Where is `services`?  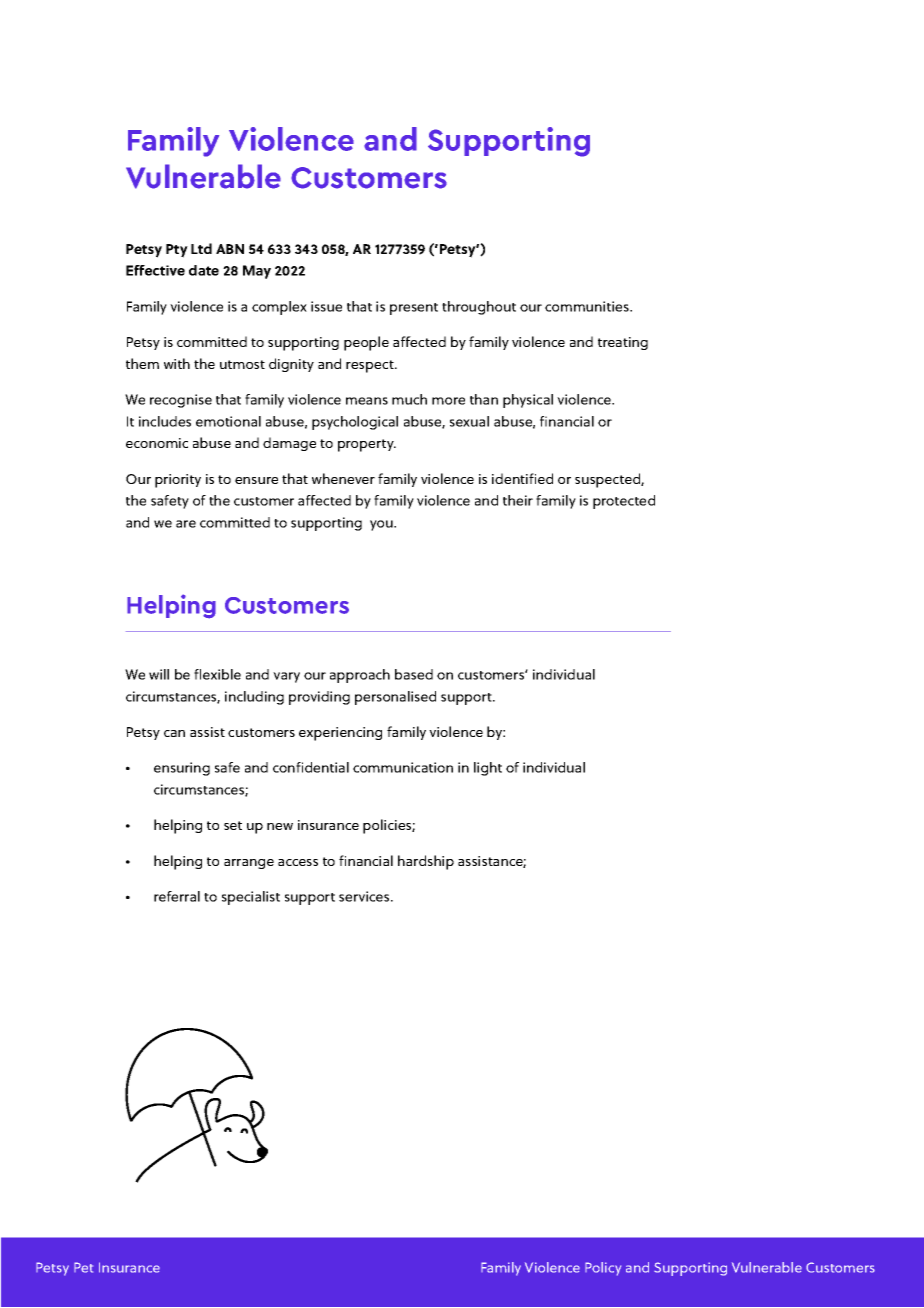 services is located at coordinates (365, 896).
